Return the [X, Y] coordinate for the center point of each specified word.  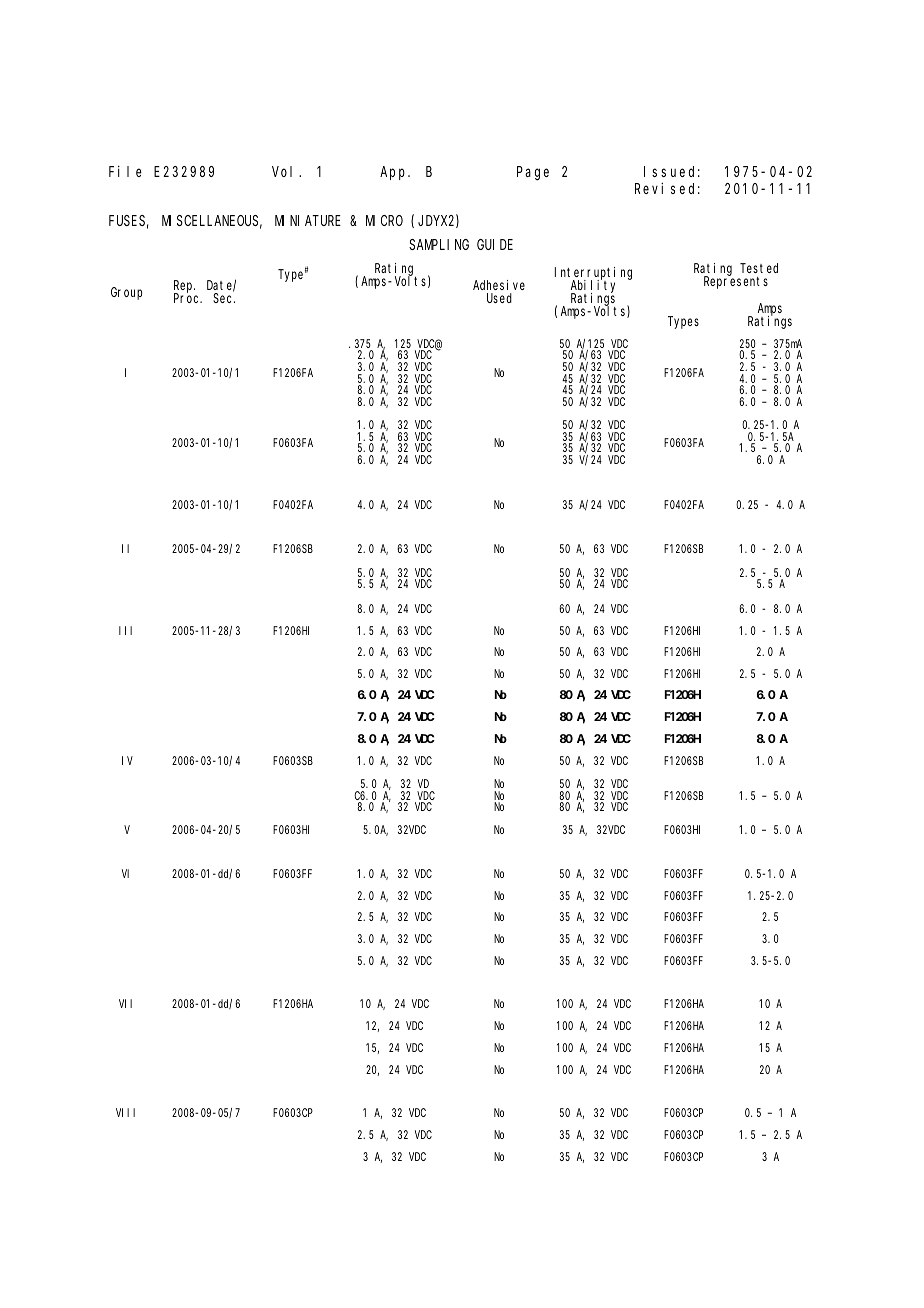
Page [533, 173]
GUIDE [495, 244]
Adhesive [499, 287]
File [125, 171]
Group [126, 293]
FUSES [128, 222]
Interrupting [593, 274]
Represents [736, 282]
